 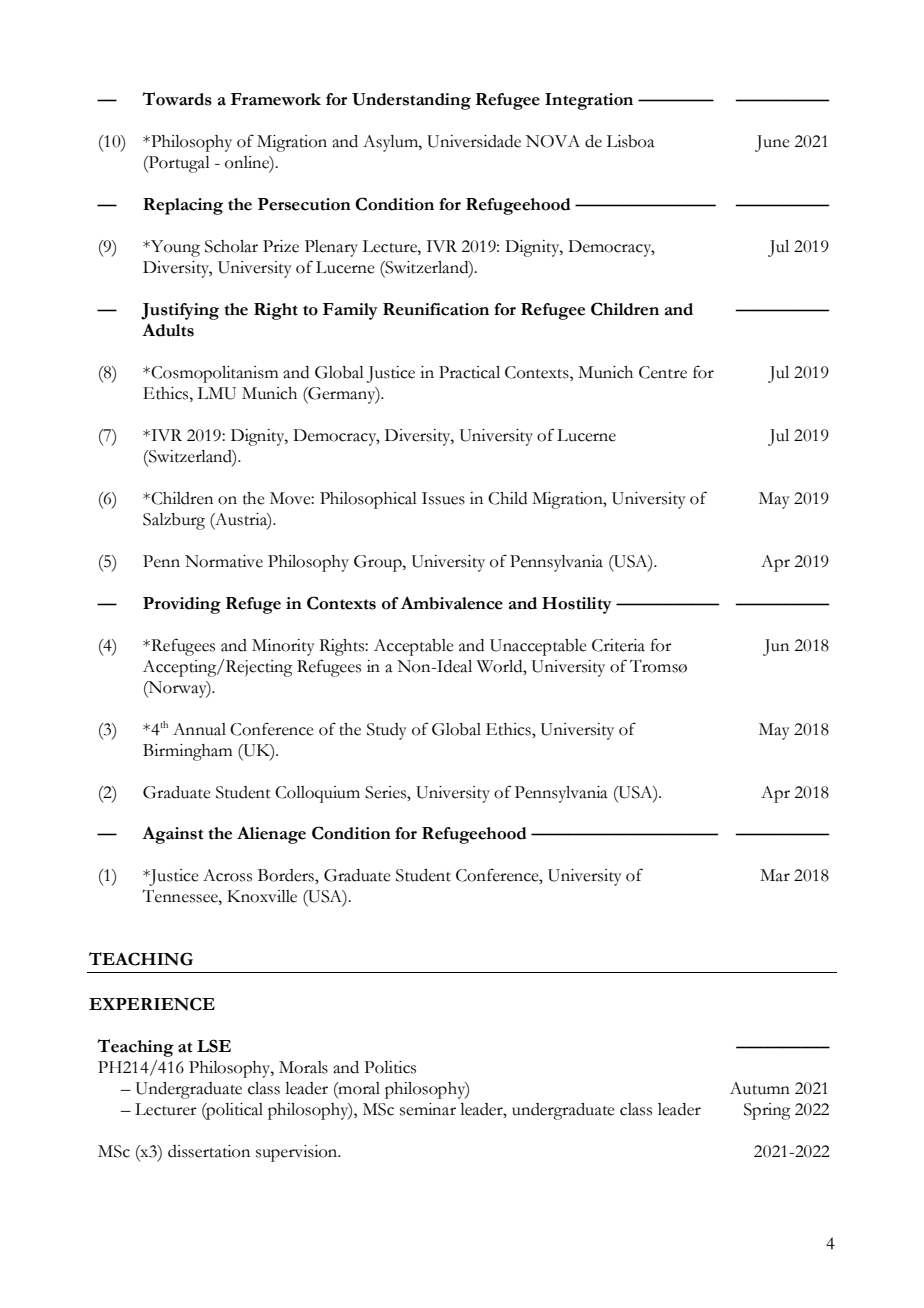 I want to click on Mar, so click(x=775, y=875).
